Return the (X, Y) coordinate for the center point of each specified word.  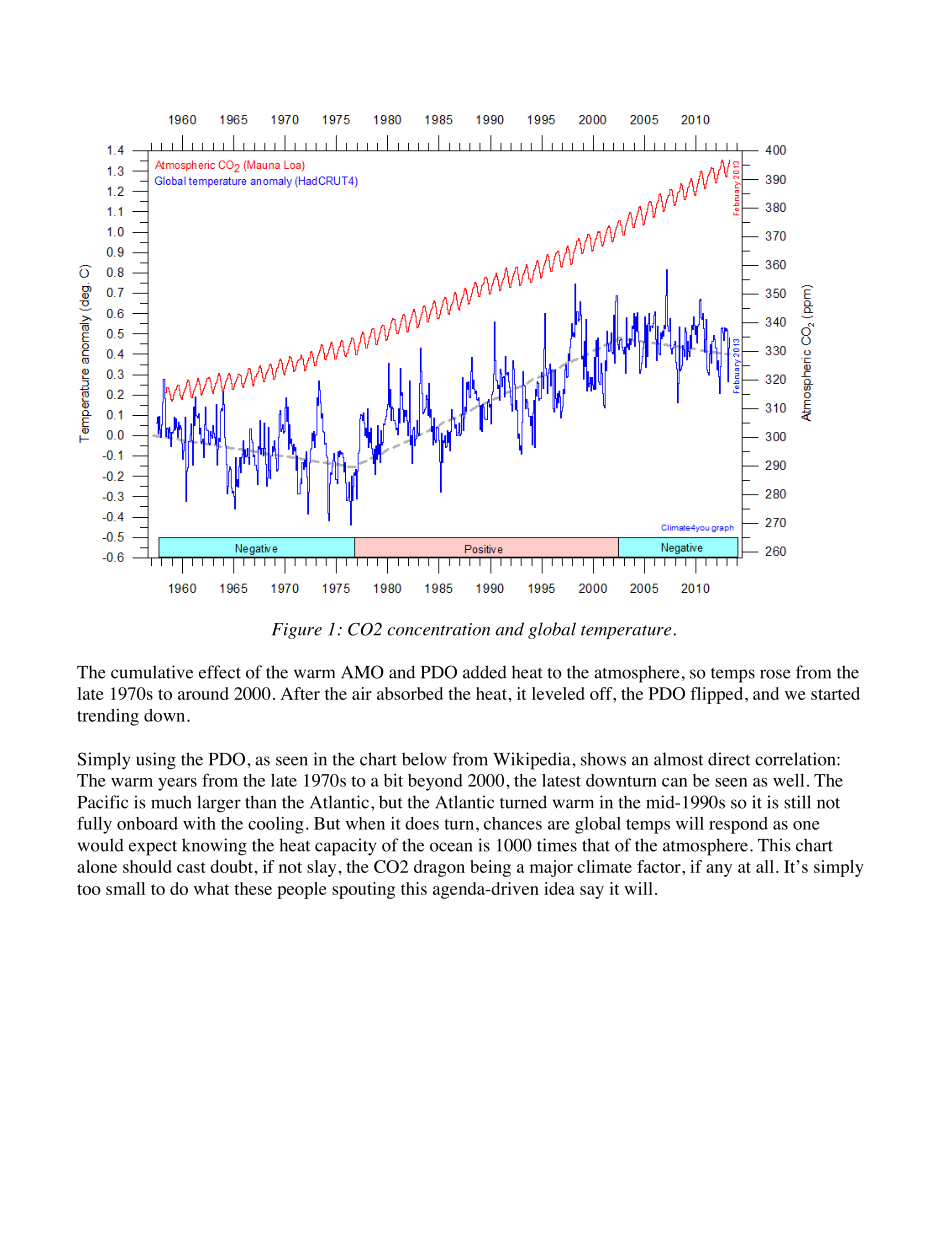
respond (738, 825)
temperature (627, 632)
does (422, 823)
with (199, 823)
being (490, 868)
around (203, 693)
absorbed (410, 693)
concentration (439, 629)
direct (729, 759)
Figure (297, 631)
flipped (718, 695)
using (156, 761)
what (211, 888)
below (424, 759)
